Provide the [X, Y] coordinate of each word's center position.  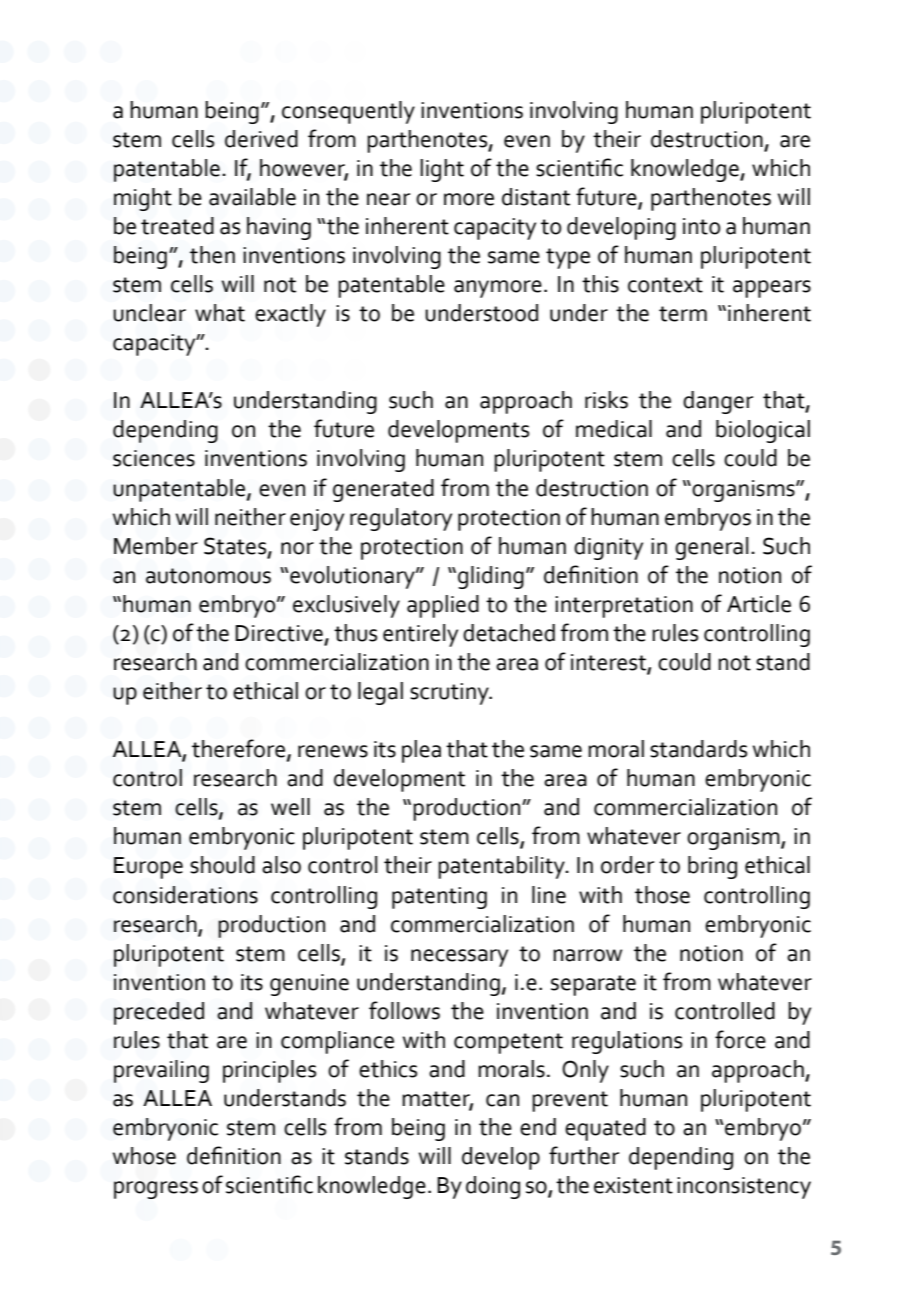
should [222, 865]
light [442, 170]
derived [261, 139]
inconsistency [744, 1188]
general [711, 548]
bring [712, 867]
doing [493, 1187]
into [701, 226]
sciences [154, 458]
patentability [502, 867]
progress [156, 1190]
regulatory [401, 519]
